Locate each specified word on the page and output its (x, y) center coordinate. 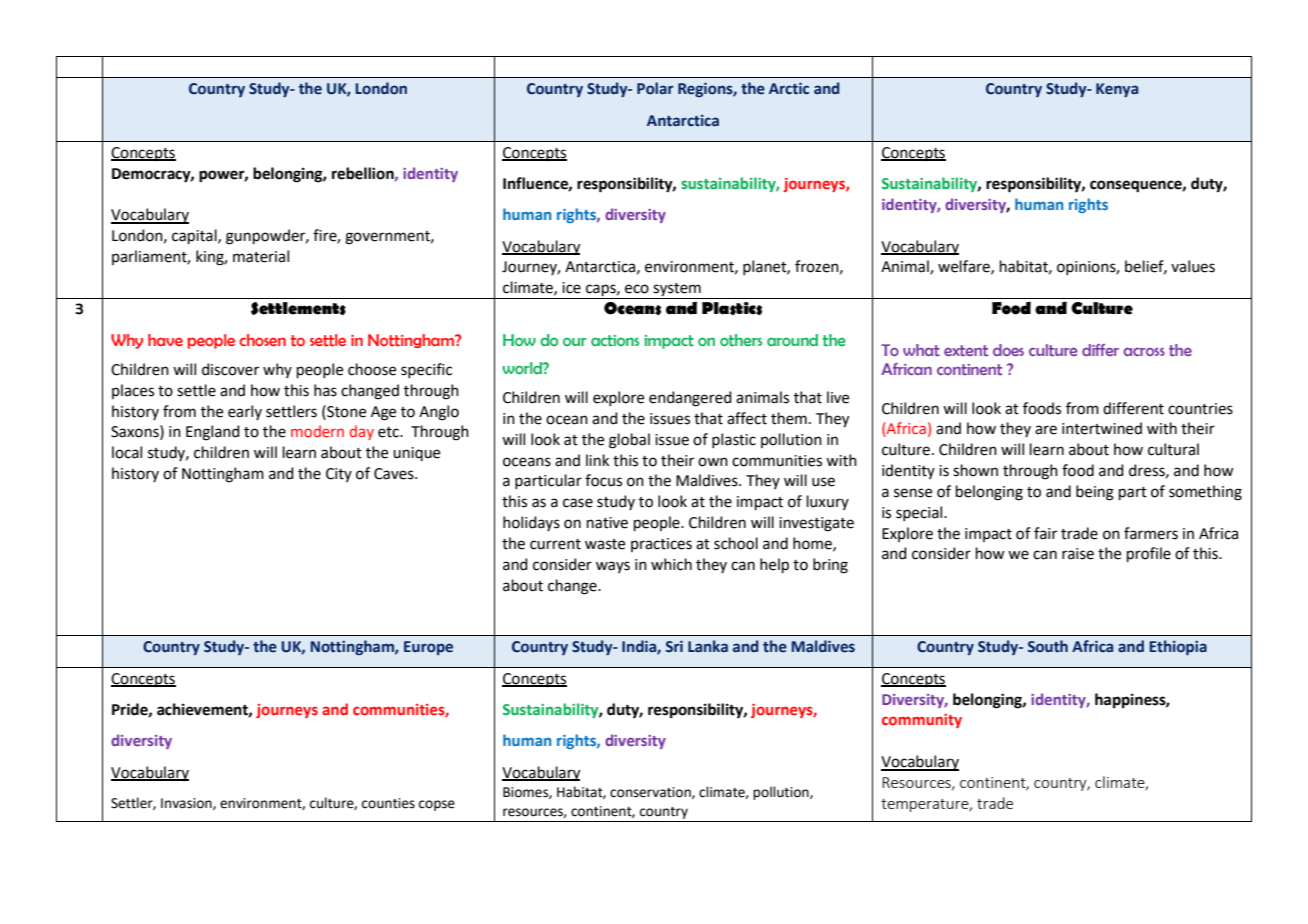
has (325, 390)
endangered (690, 399)
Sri (674, 647)
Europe (428, 648)
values (1193, 266)
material (261, 256)
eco (637, 289)
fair (1045, 533)
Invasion (187, 804)
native (607, 523)
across (1144, 352)
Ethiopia (1178, 647)
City (339, 475)
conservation (651, 793)
